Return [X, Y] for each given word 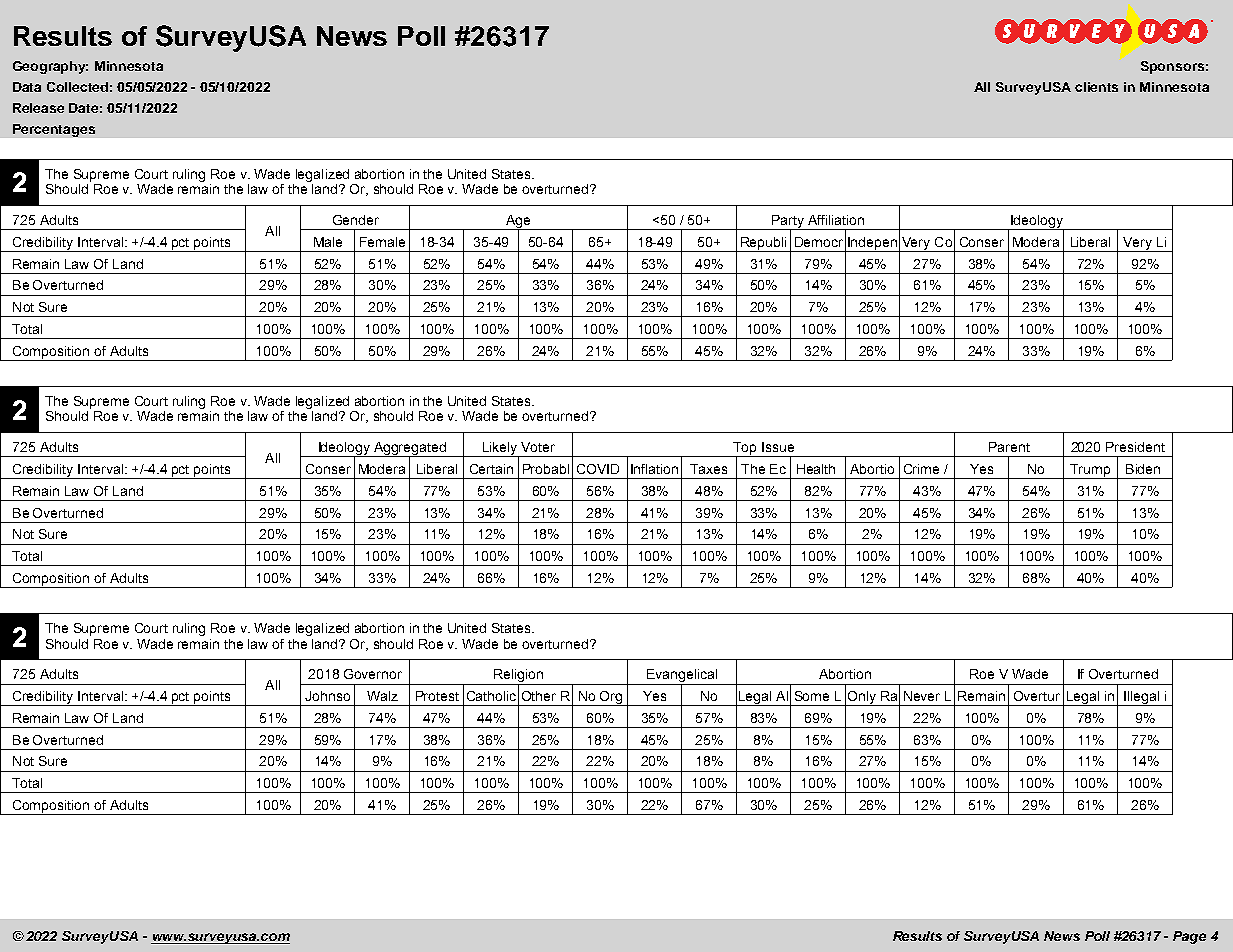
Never [922, 696]
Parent [1009, 447]
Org [611, 698]
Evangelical [682, 677]
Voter [538, 447]
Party [788, 222]
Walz [382, 696]
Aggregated [410, 450]
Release [38, 108]
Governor [373, 674]
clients [1096, 87]
